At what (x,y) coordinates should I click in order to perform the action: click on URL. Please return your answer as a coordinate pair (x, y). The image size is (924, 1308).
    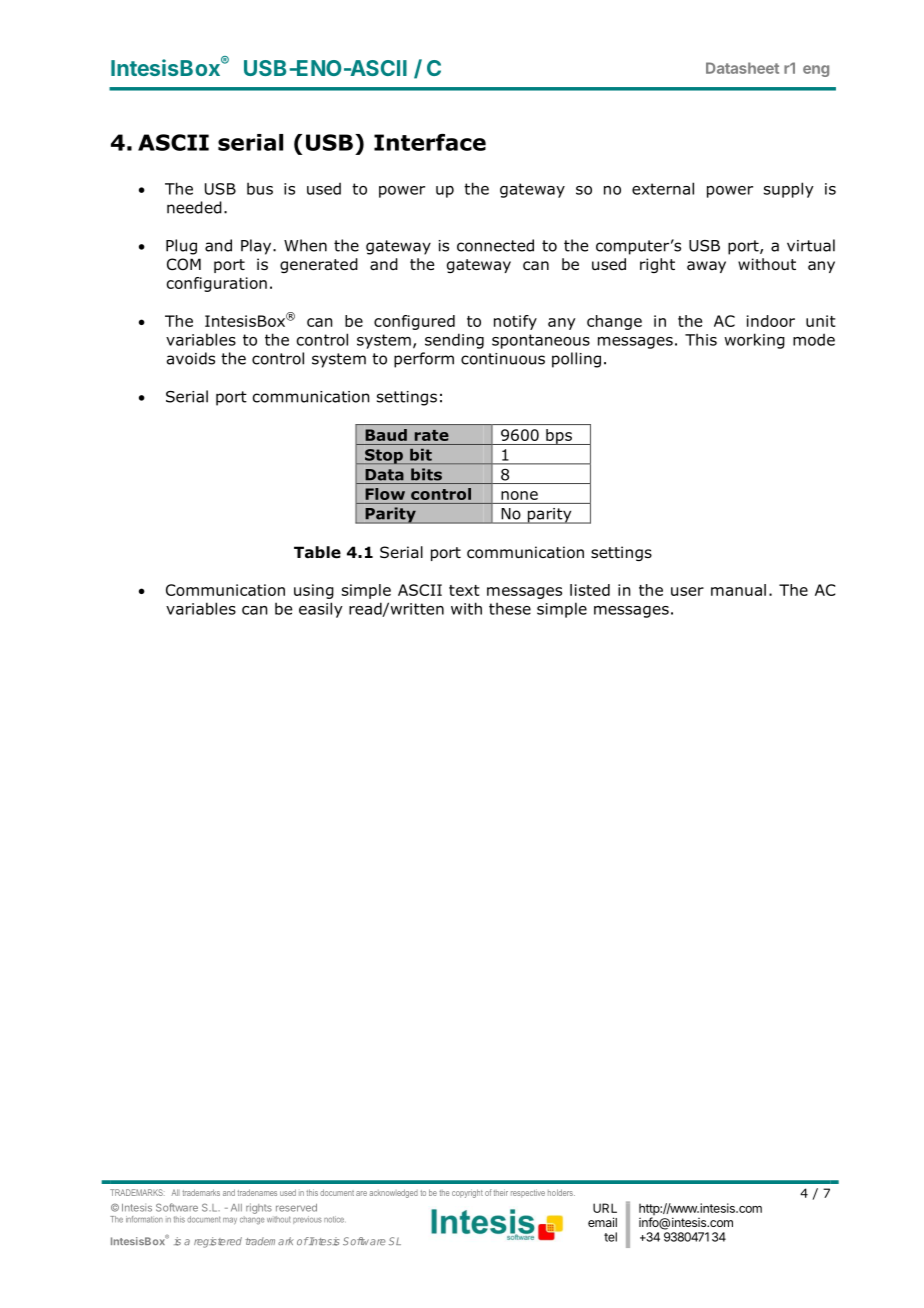
    Looking at the image, I should click on (605, 1208).
